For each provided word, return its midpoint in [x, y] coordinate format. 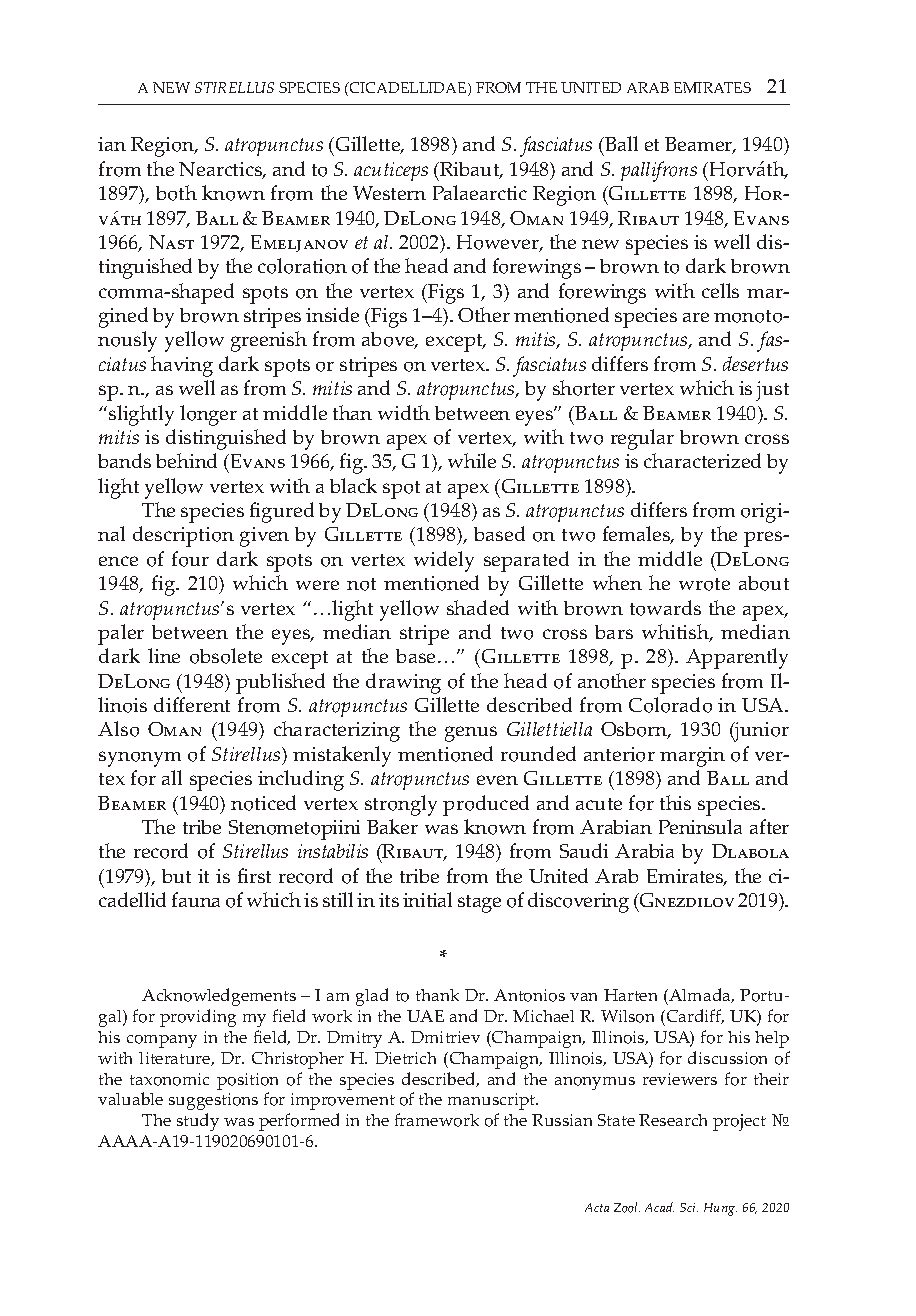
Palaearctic [480, 192]
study [198, 1122]
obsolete [226, 656]
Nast [171, 242]
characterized [702, 460]
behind [186, 460]
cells [720, 290]
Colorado [670, 705]
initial [427, 899]
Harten [630, 995]
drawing [403, 683]
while [472, 460]
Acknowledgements [219, 997]
